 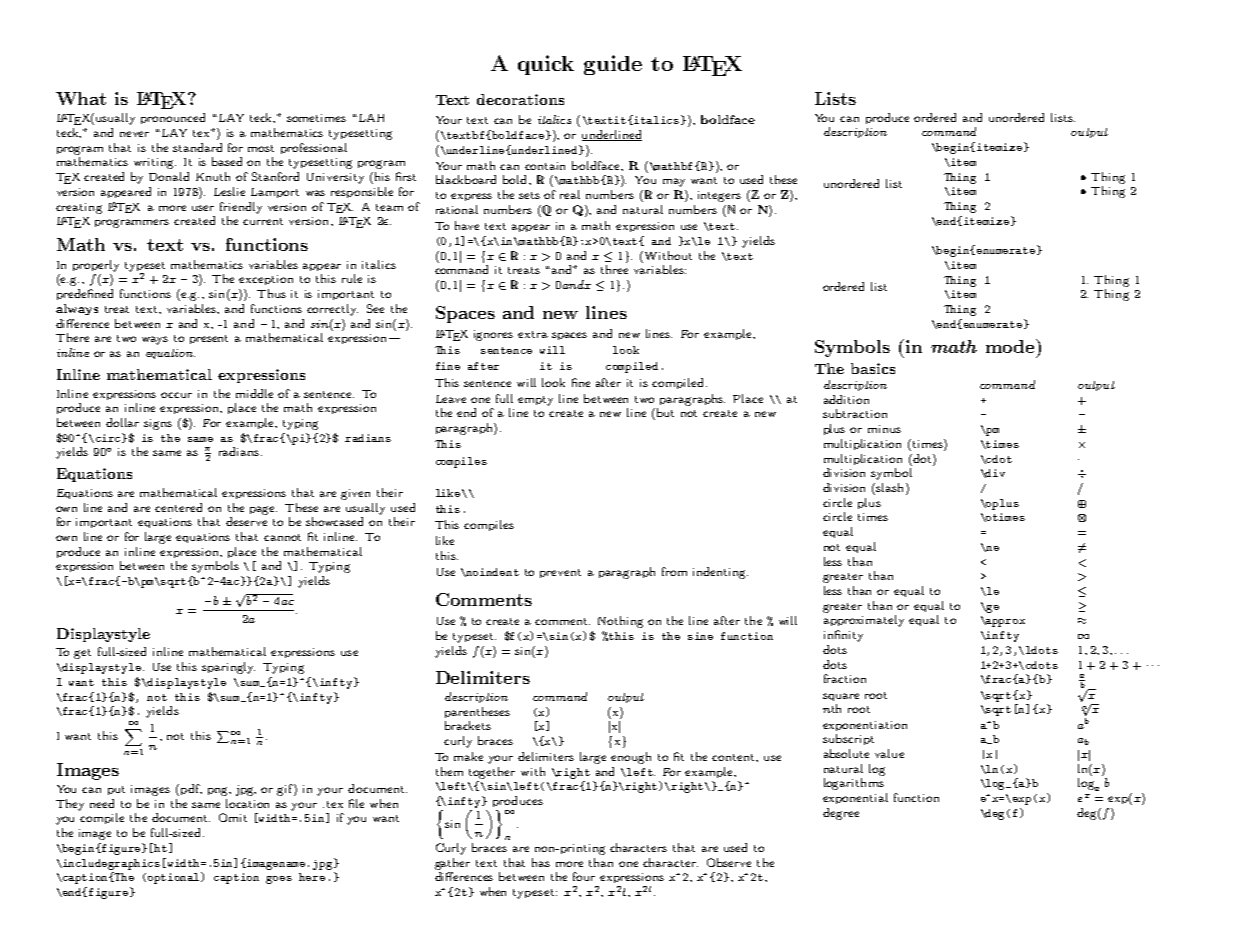 I want to click on sparingly, so click(x=228, y=668).
